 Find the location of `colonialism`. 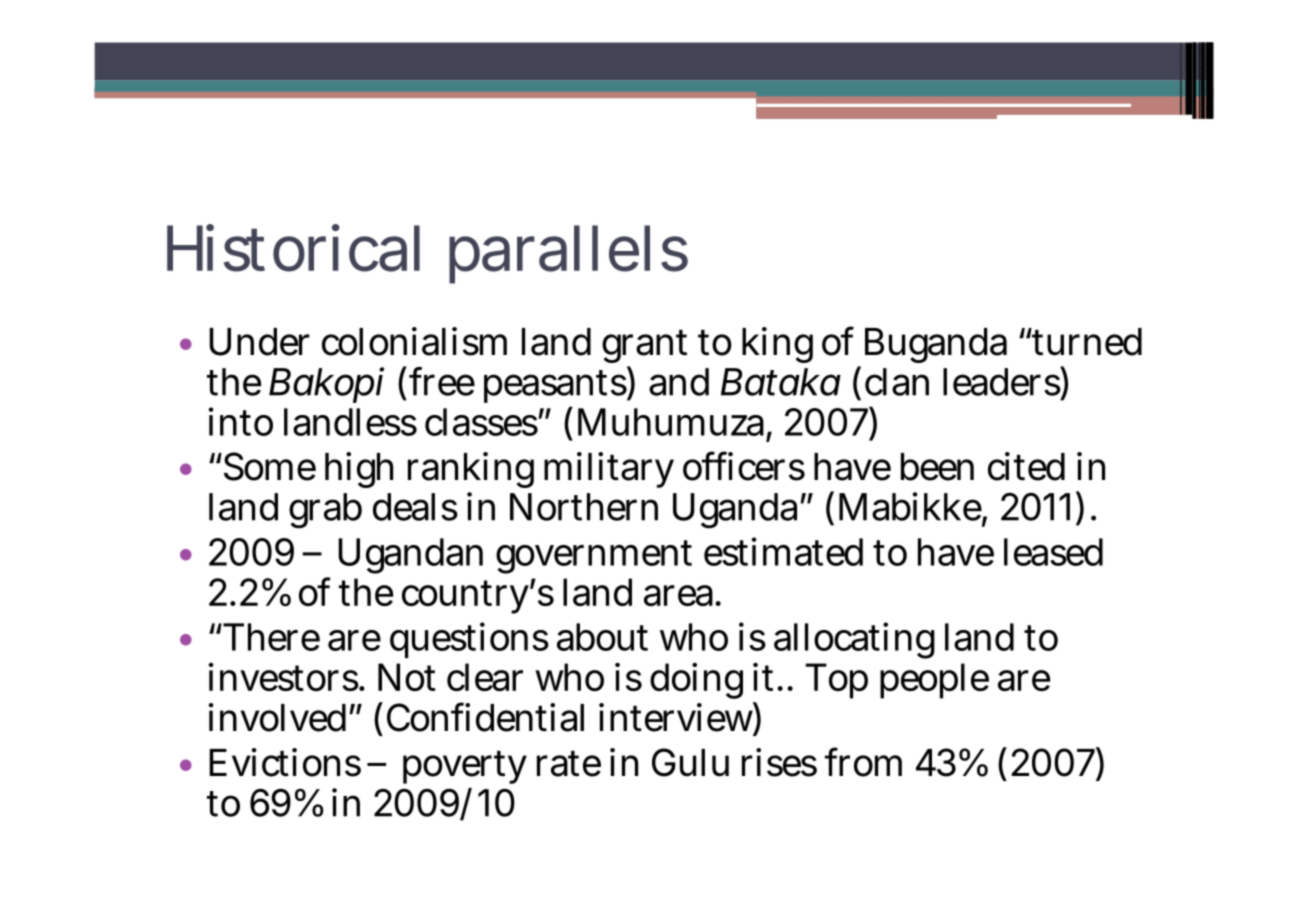

colonialism is located at coordinates (414, 341).
